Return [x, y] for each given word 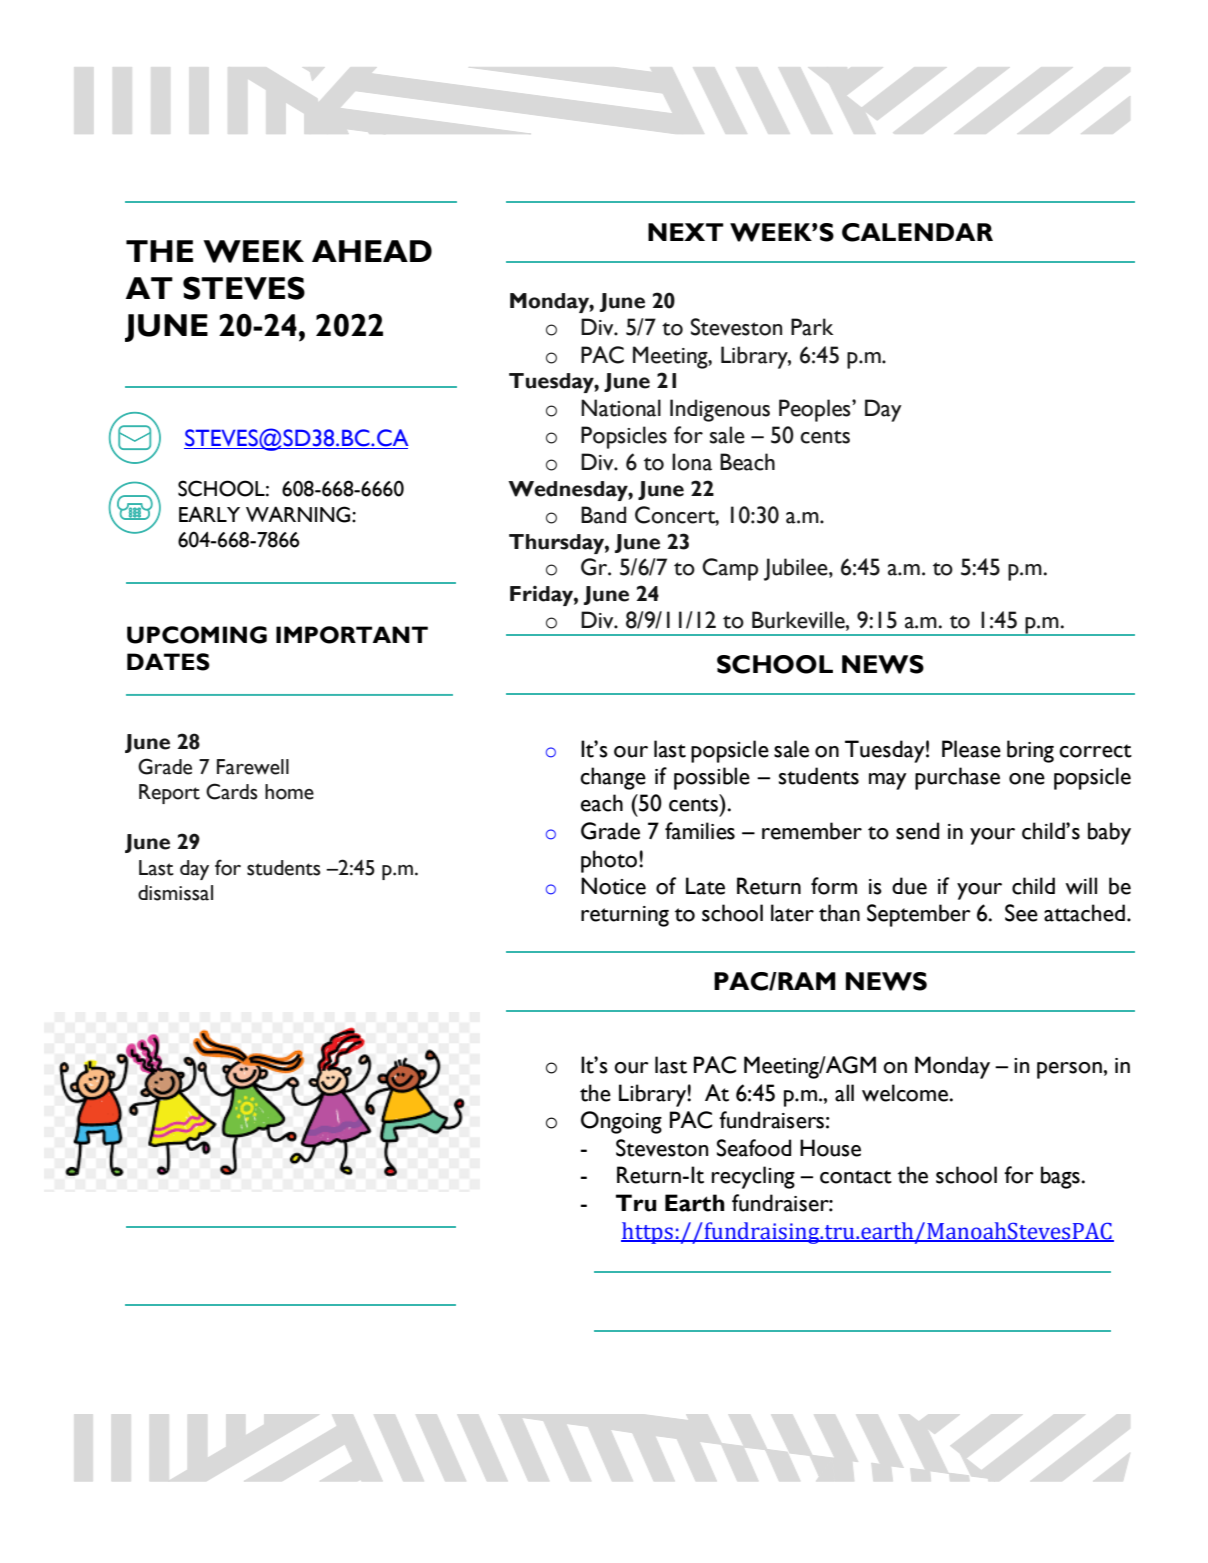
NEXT [686, 232]
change [613, 778]
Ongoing [621, 1122]
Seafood [754, 1148]
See [1021, 913]
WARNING [299, 514]
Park [812, 327]
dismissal [175, 893]
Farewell [253, 767]
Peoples [816, 410]
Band [603, 515]
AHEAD [372, 251]
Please [971, 749]
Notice [613, 886]
